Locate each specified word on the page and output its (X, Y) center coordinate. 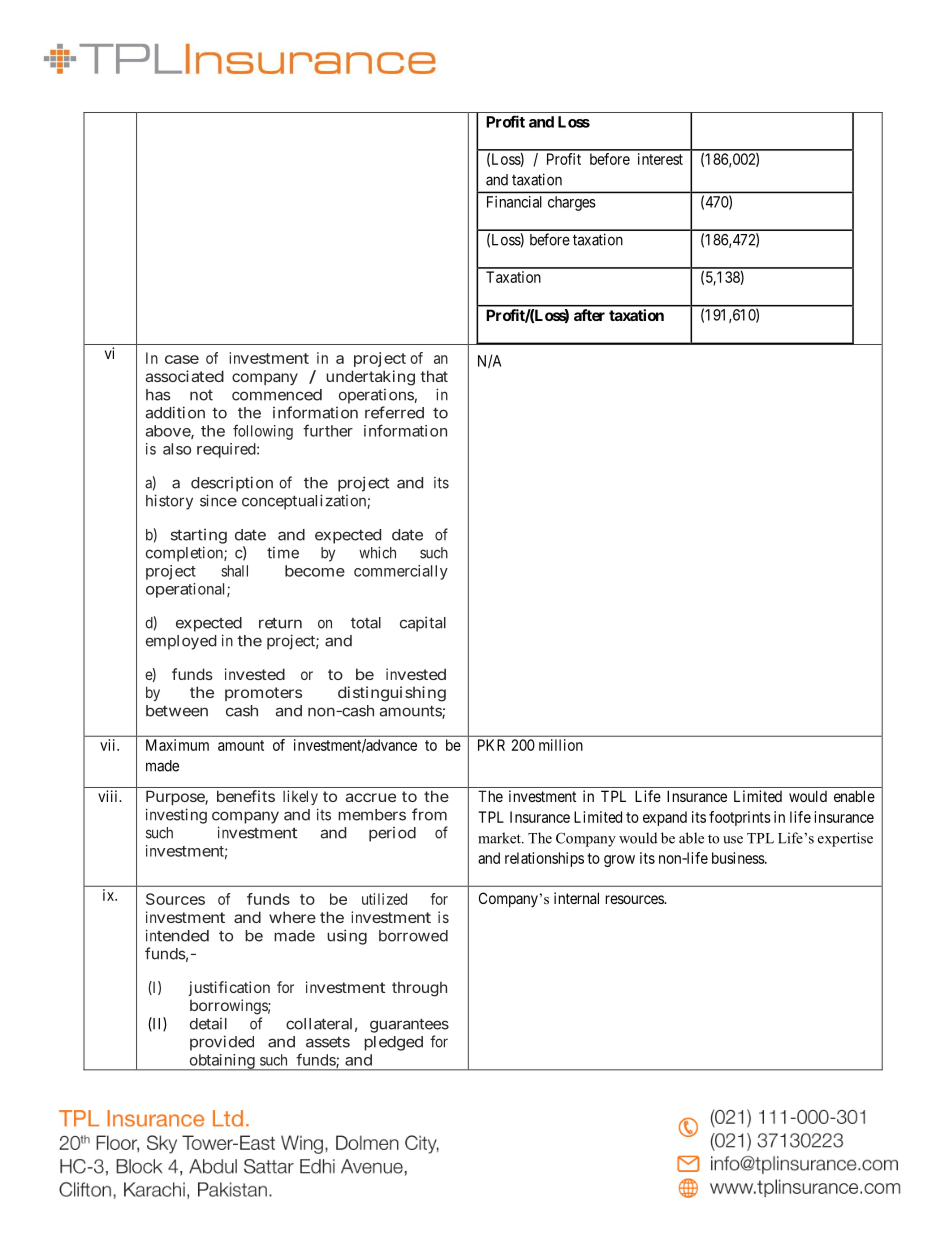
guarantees (409, 1026)
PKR (491, 745)
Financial (514, 202)
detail (208, 1024)
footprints (740, 818)
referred (394, 412)
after (589, 315)
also (177, 449)
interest (660, 159)
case (182, 359)
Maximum (177, 745)
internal (576, 898)
